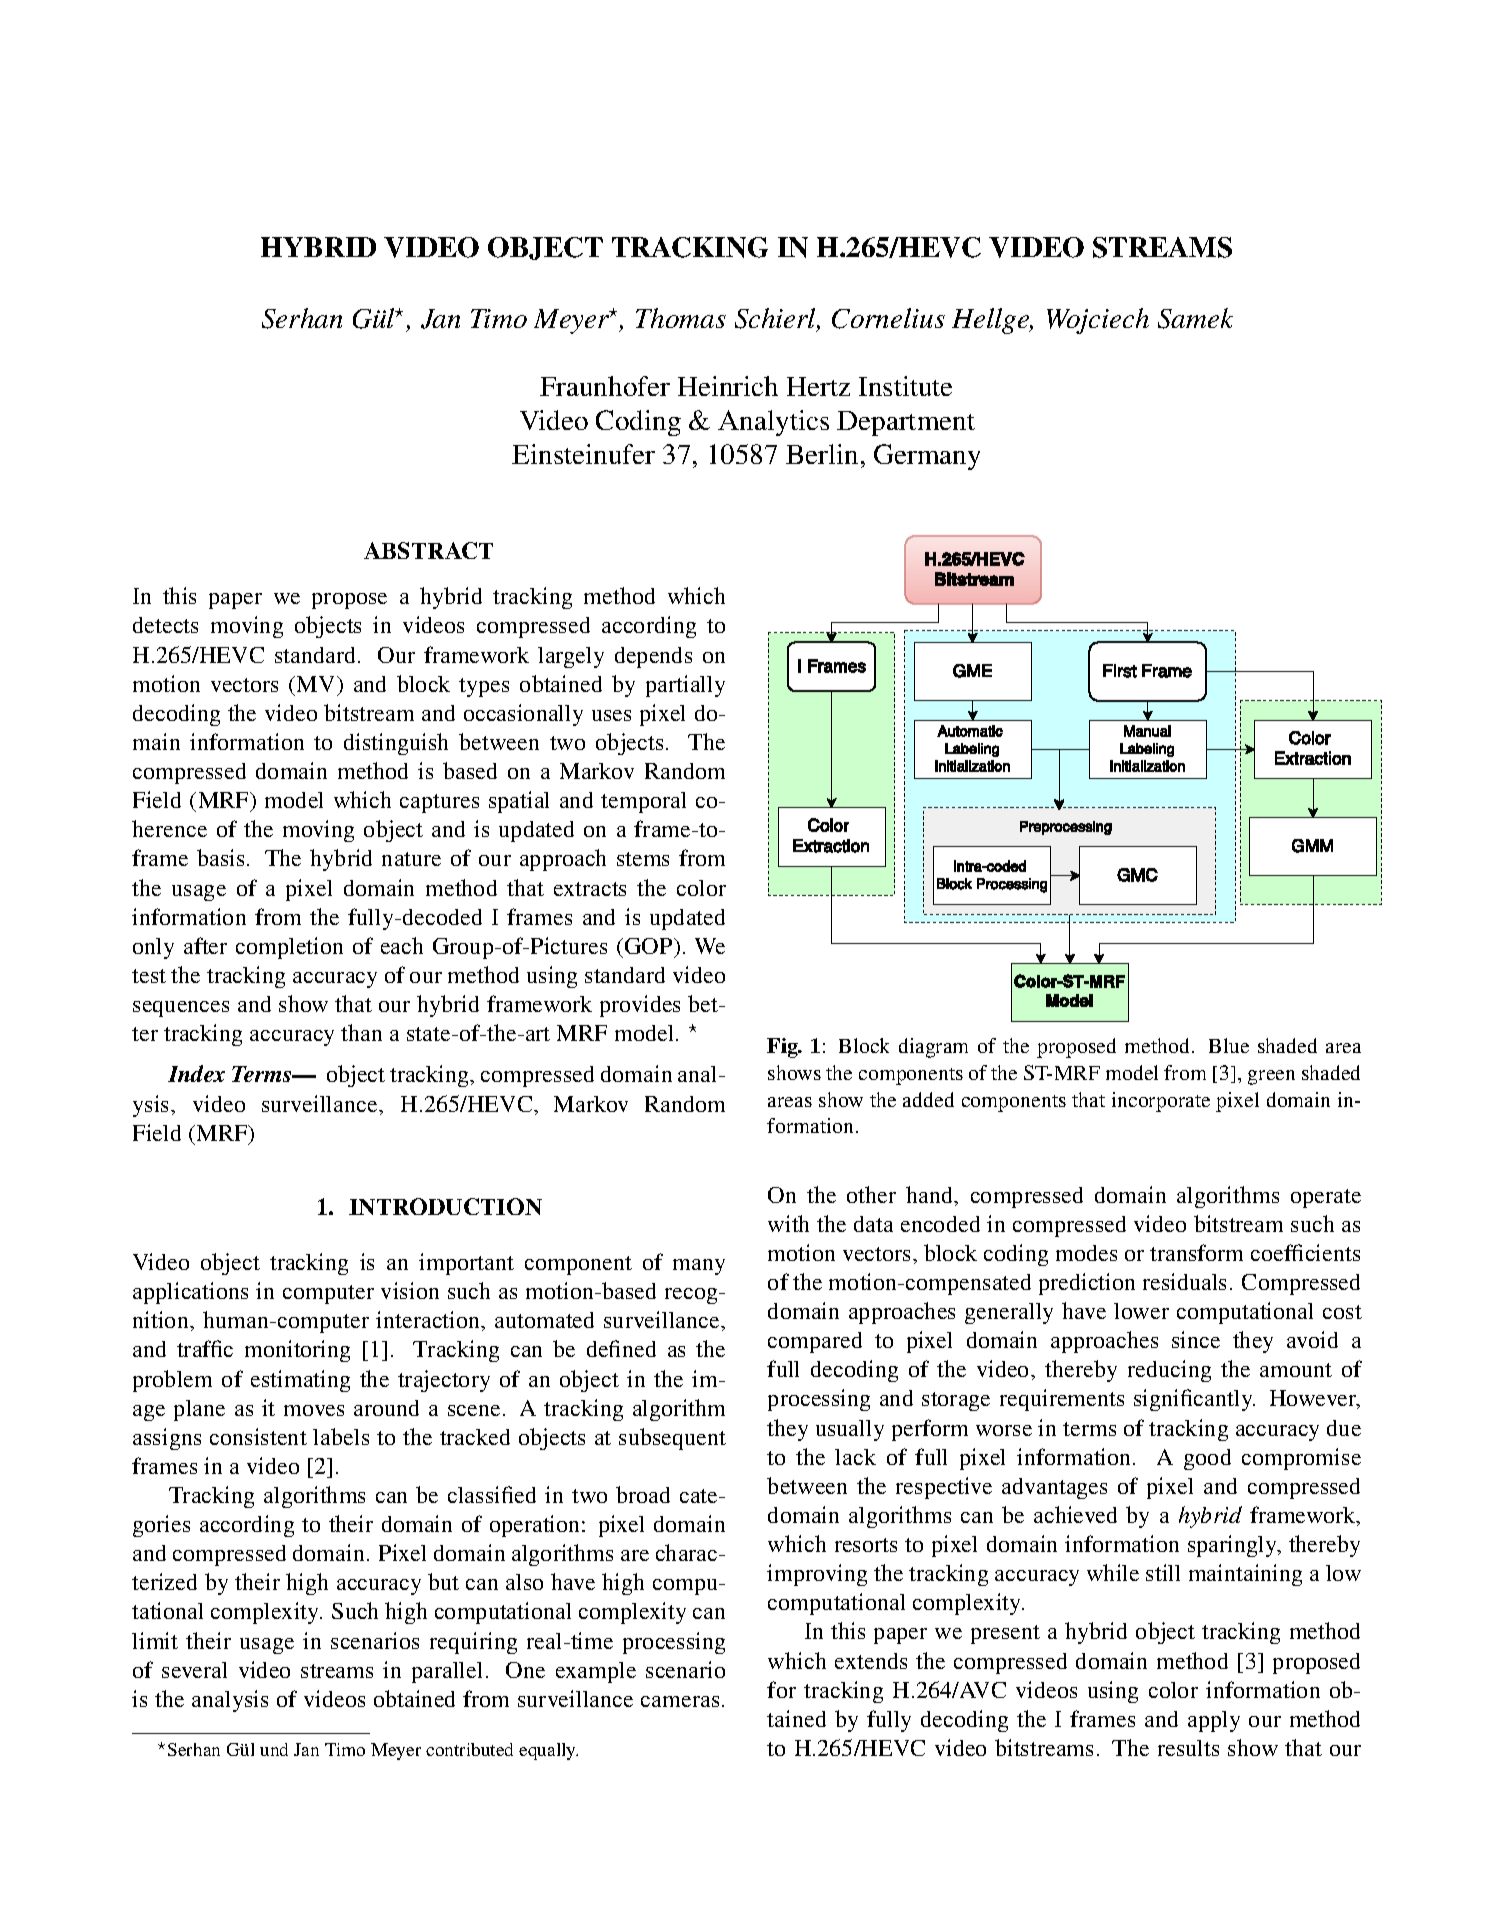 The image size is (1491, 1929). What do you see at coordinates (605, 386) in the screenshot?
I see `Fraunhofer` at bounding box center [605, 386].
